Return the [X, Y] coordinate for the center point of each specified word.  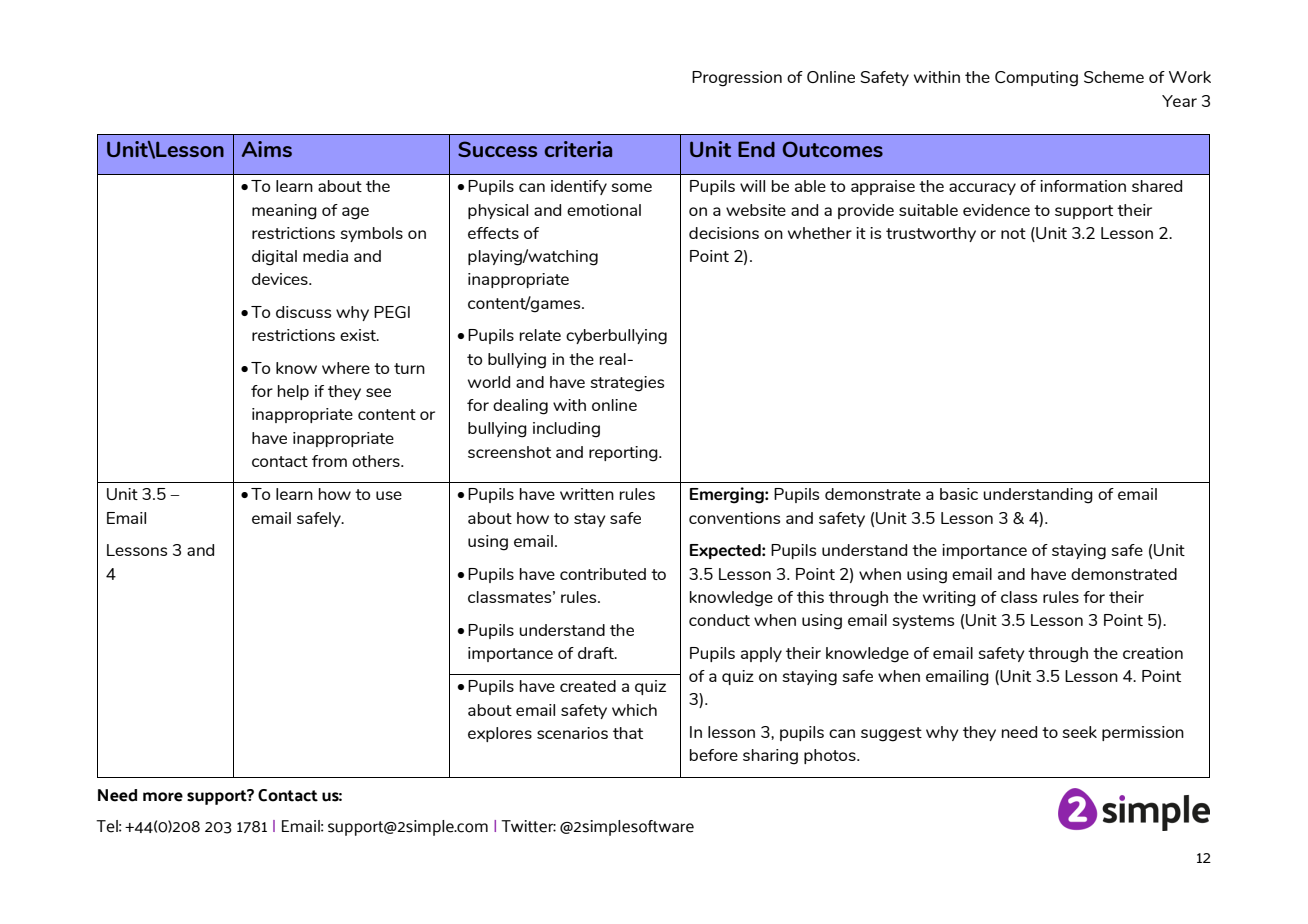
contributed [603, 574]
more [163, 797]
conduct [719, 620]
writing [949, 599]
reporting [624, 454]
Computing [1036, 79]
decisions [724, 233]
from [329, 461]
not [1013, 233]
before [714, 755]
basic [959, 494]
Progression [737, 79]
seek [1079, 732]
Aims [267, 149]
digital [274, 258]
